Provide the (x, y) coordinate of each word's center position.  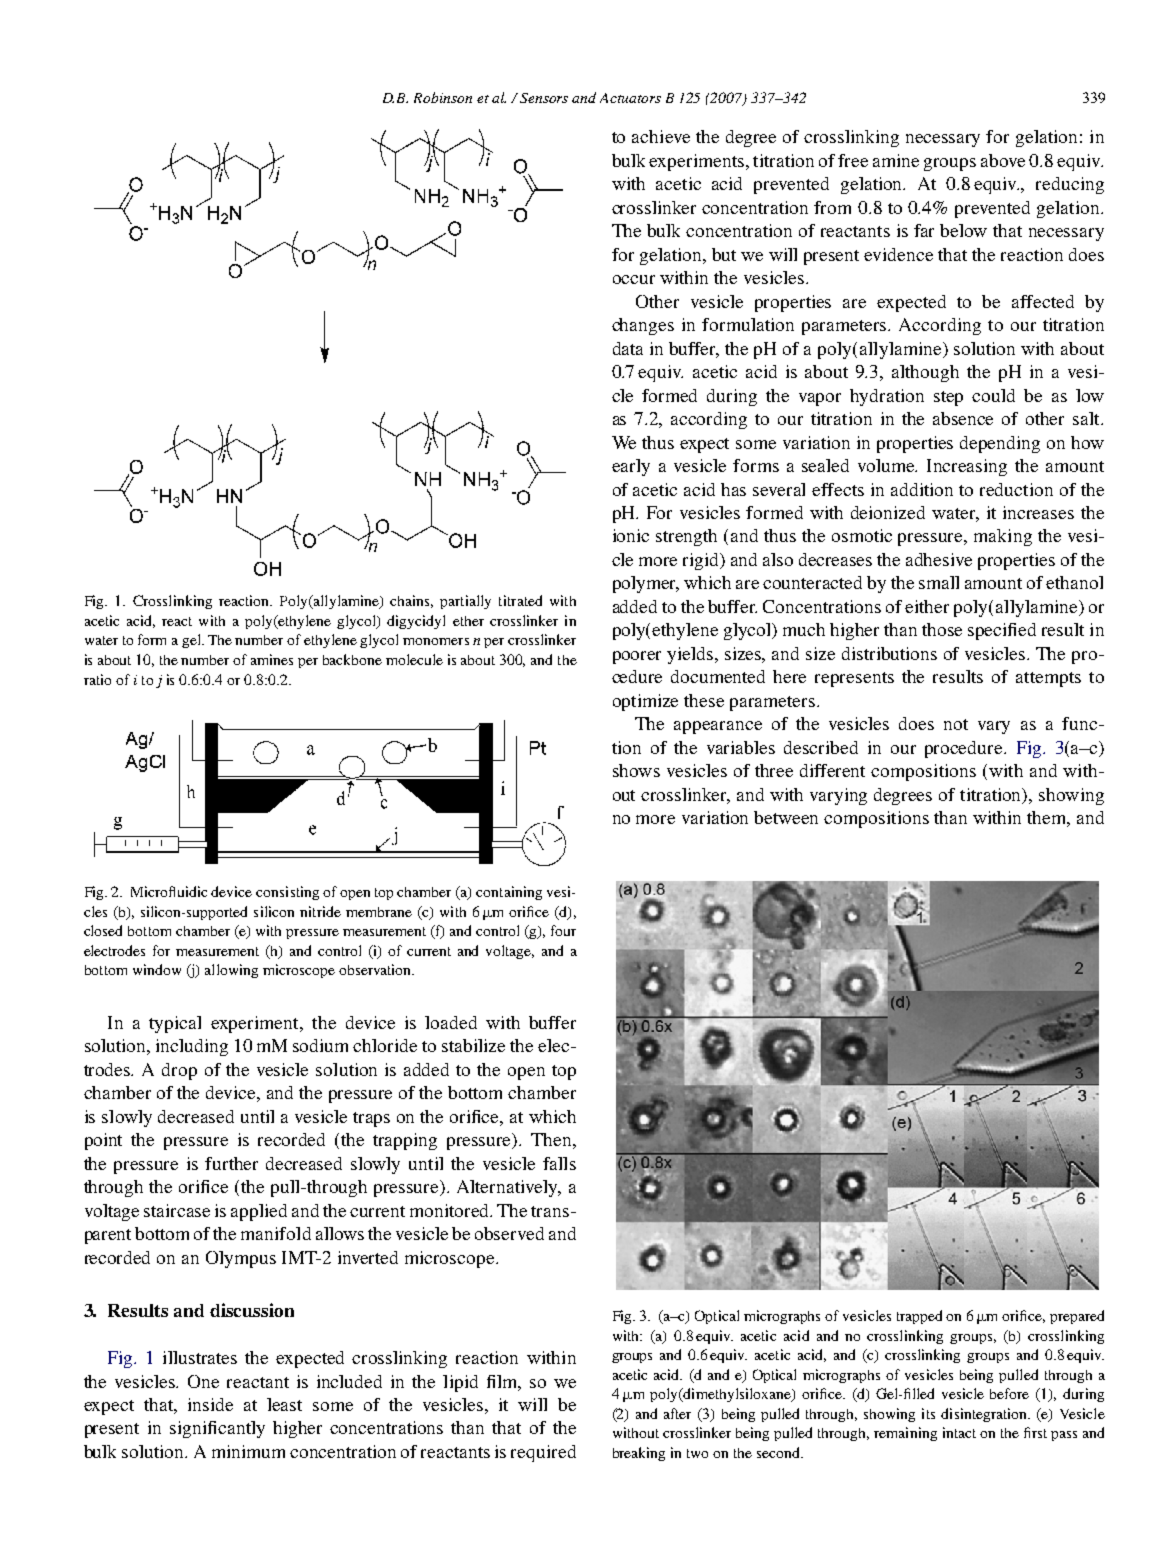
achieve (661, 136)
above (1003, 160)
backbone (352, 659)
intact (959, 1432)
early (631, 467)
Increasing (967, 467)
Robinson (443, 97)
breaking (639, 1454)
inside (210, 1404)
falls (559, 1163)
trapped (919, 1317)
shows (636, 770)
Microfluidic (169, 891)
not (956, 724)
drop (179, 1071)
